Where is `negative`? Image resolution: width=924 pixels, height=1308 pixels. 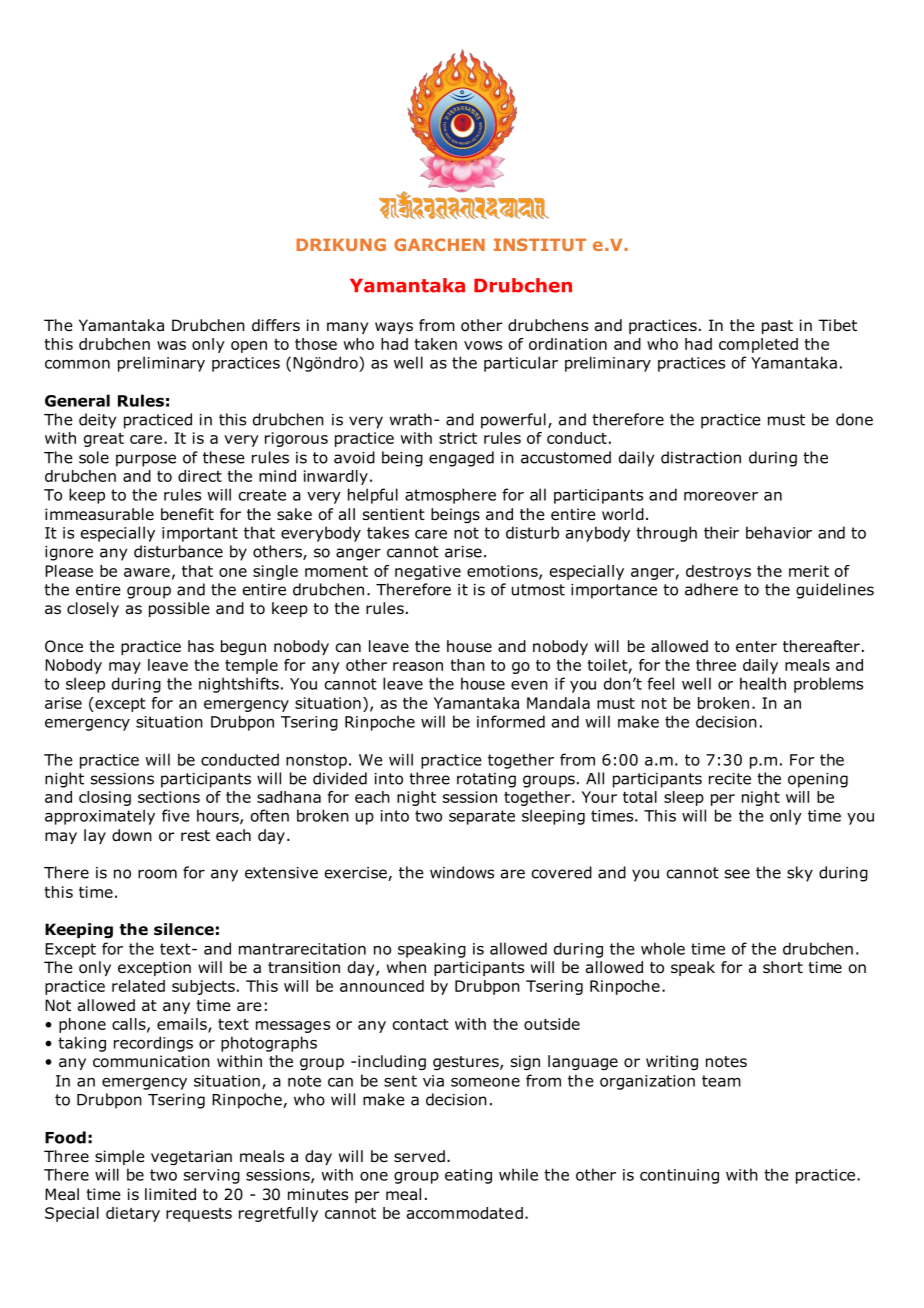 negative is located at coordinates (428, 572).
